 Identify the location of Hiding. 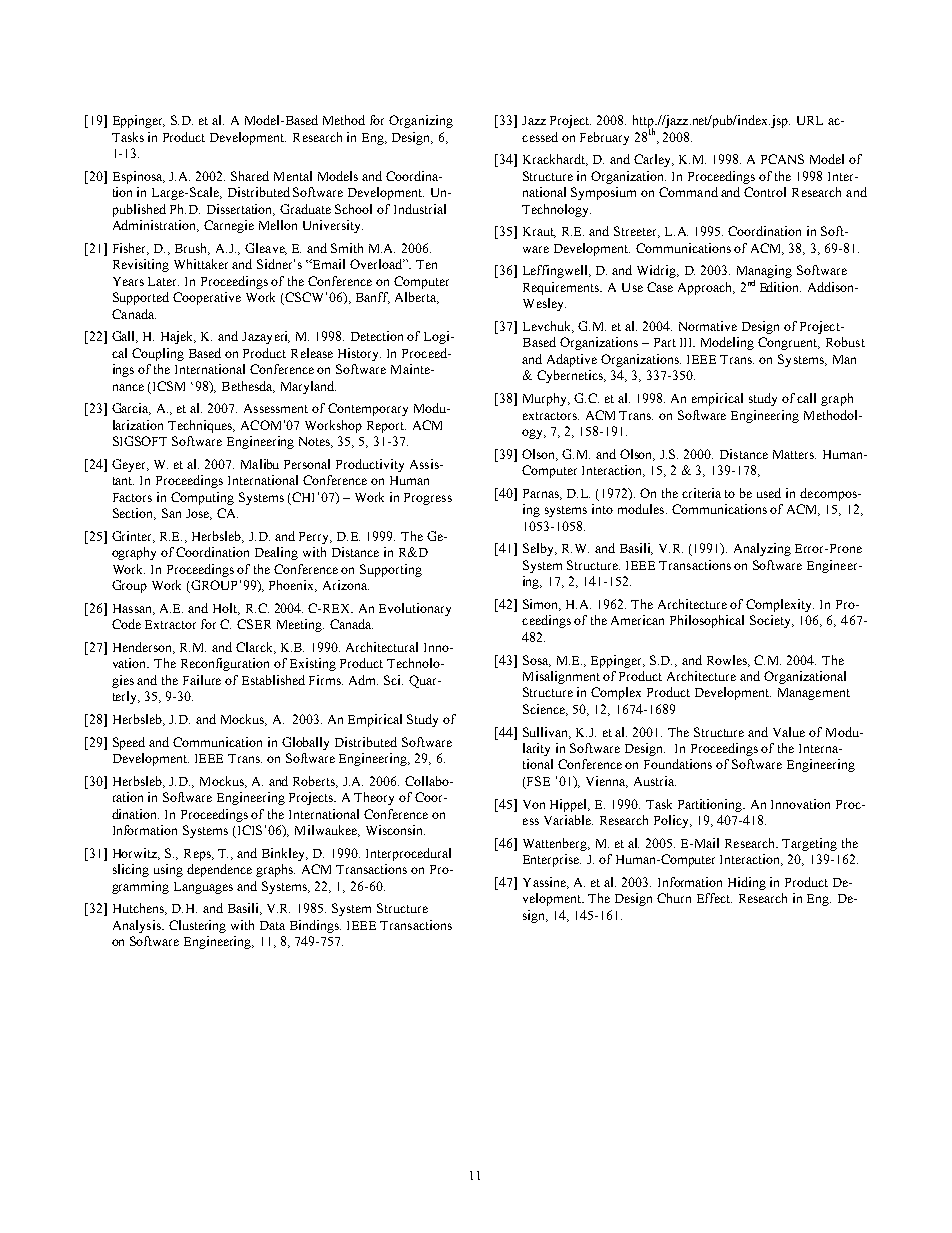
(747, 883).
